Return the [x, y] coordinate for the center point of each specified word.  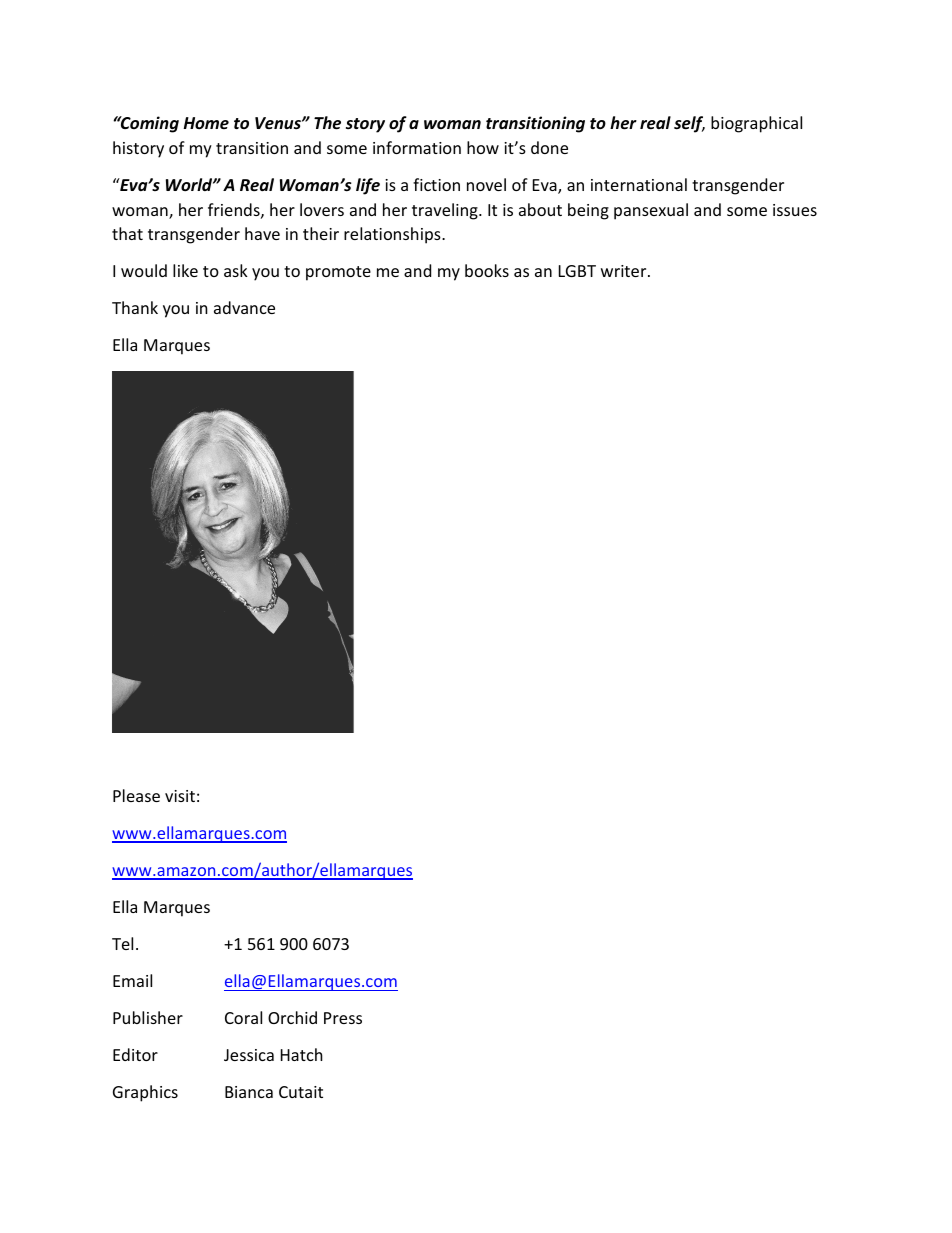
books [487, 270]
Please [136, 795]
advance [244, 307]
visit [180, 796]
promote [338, 273]
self [689, 124]
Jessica [249, 1055]
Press [343, 1018]
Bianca [249, 1092]
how [483, 147]
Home [206, 123]
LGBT [577, 271]
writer [625, 271]
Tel [122, 943]
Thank [135, 307]
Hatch [302, 1054]
